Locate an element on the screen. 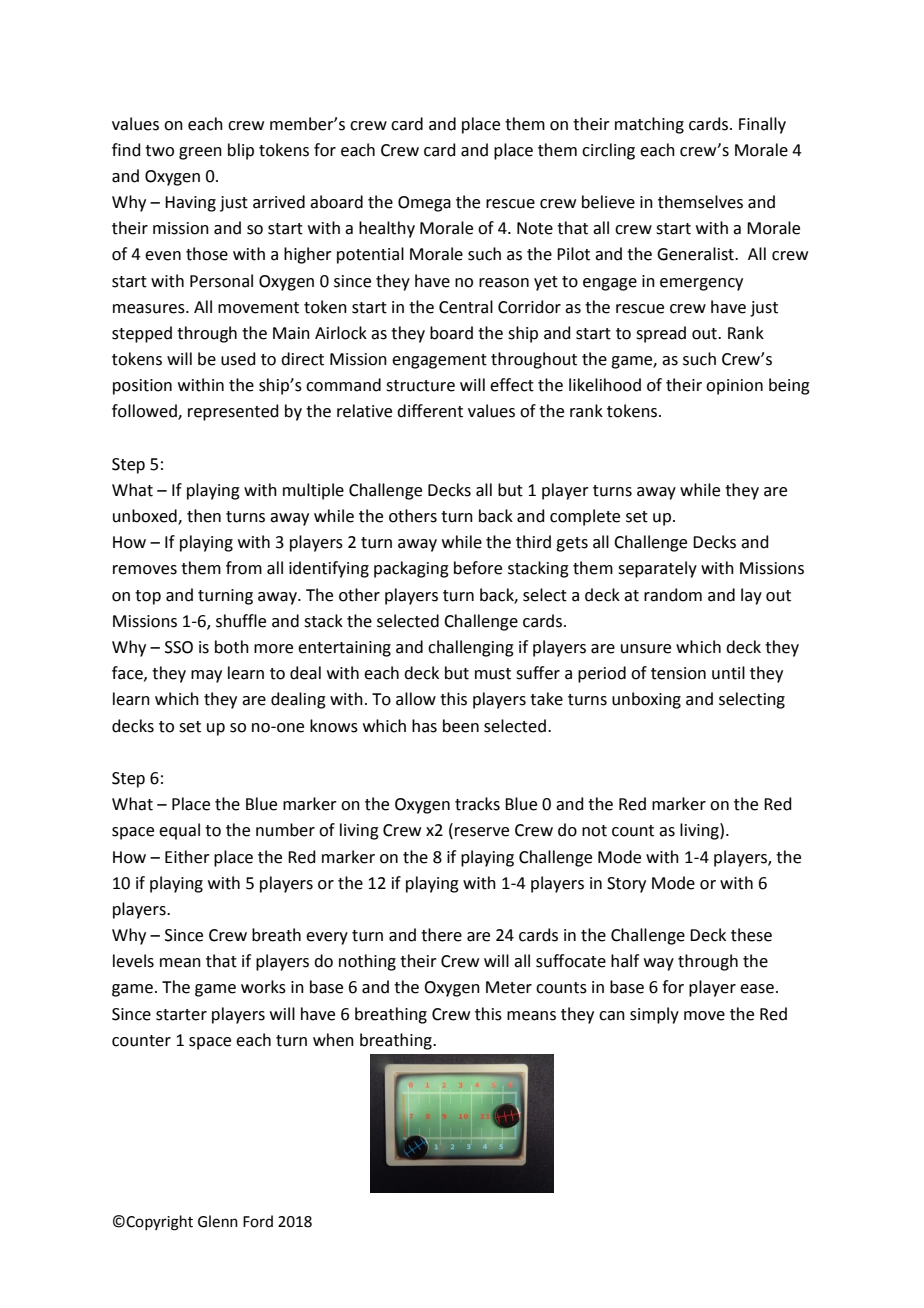  reserve is located at coordinates (482, 832).
